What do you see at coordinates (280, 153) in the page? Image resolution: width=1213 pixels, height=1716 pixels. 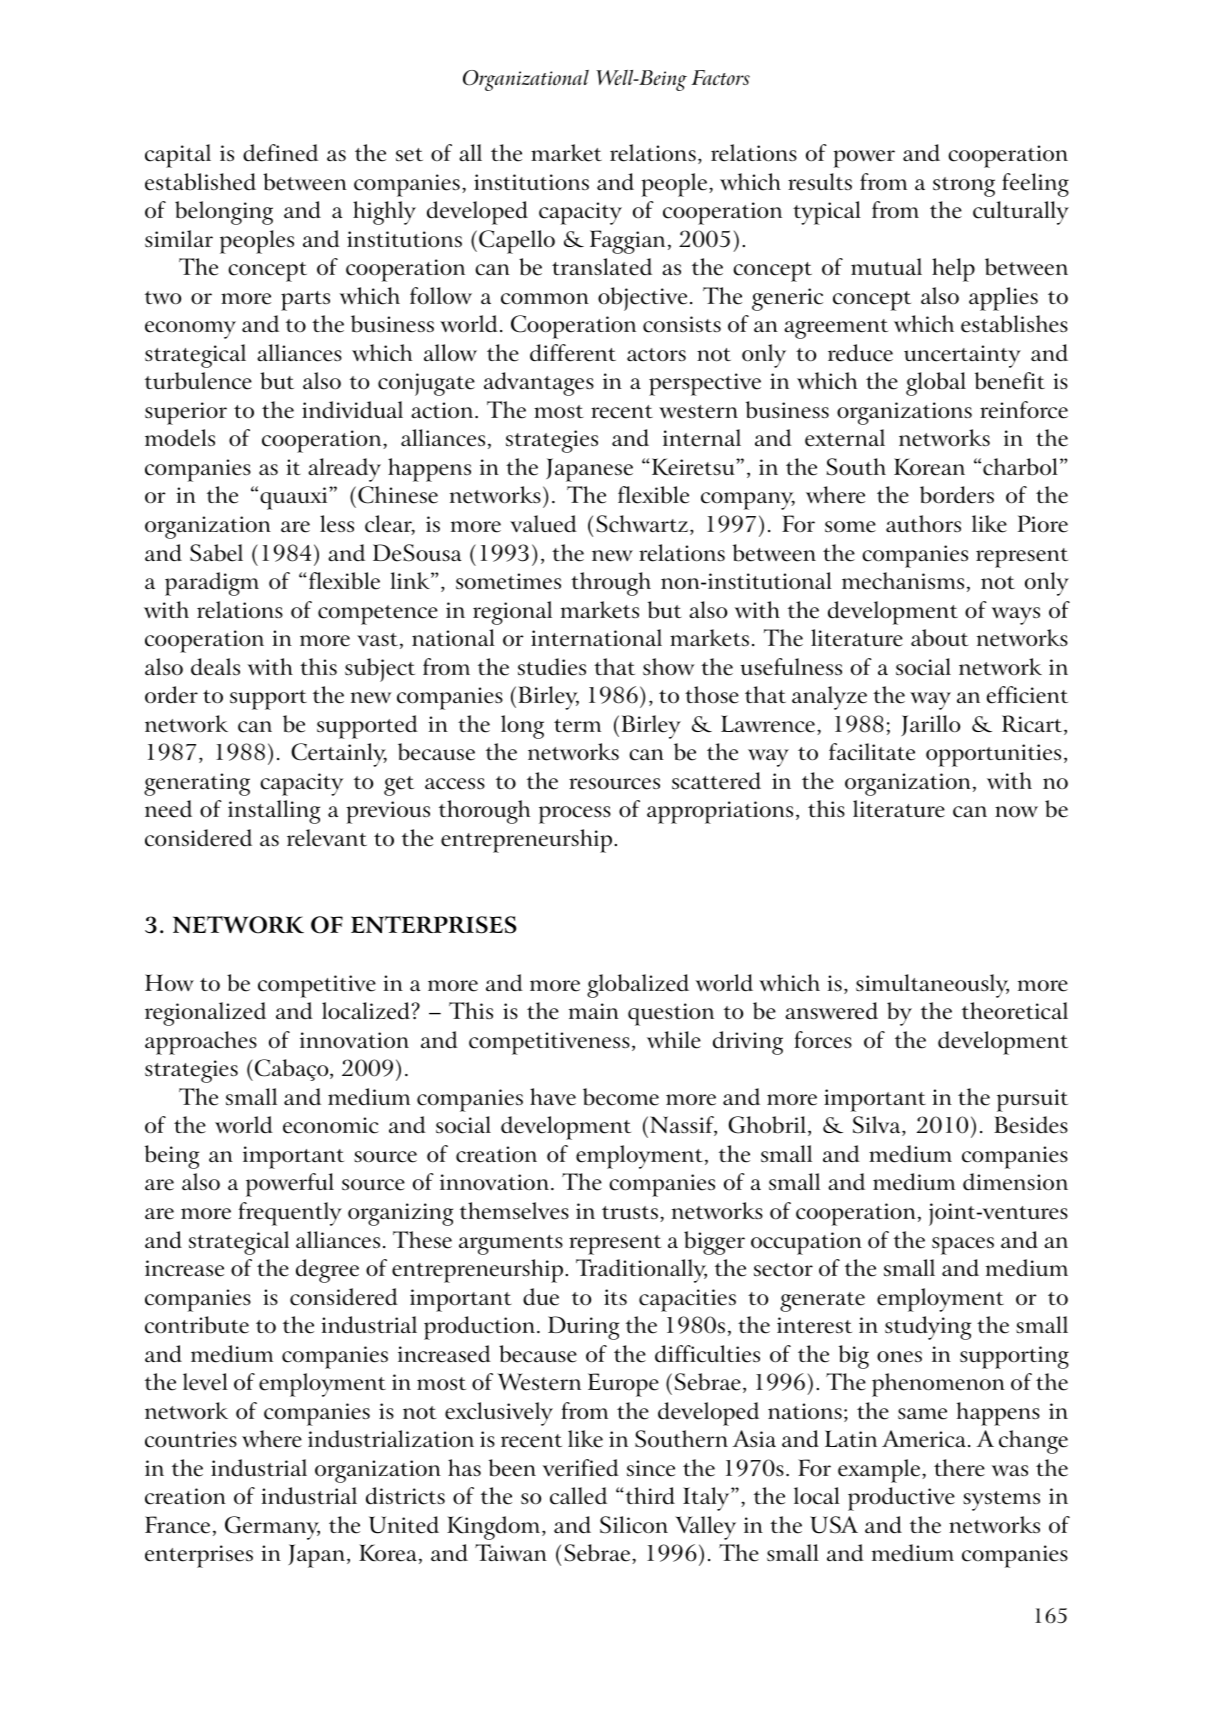 I see `defined` at bounding box center [280, 153].
